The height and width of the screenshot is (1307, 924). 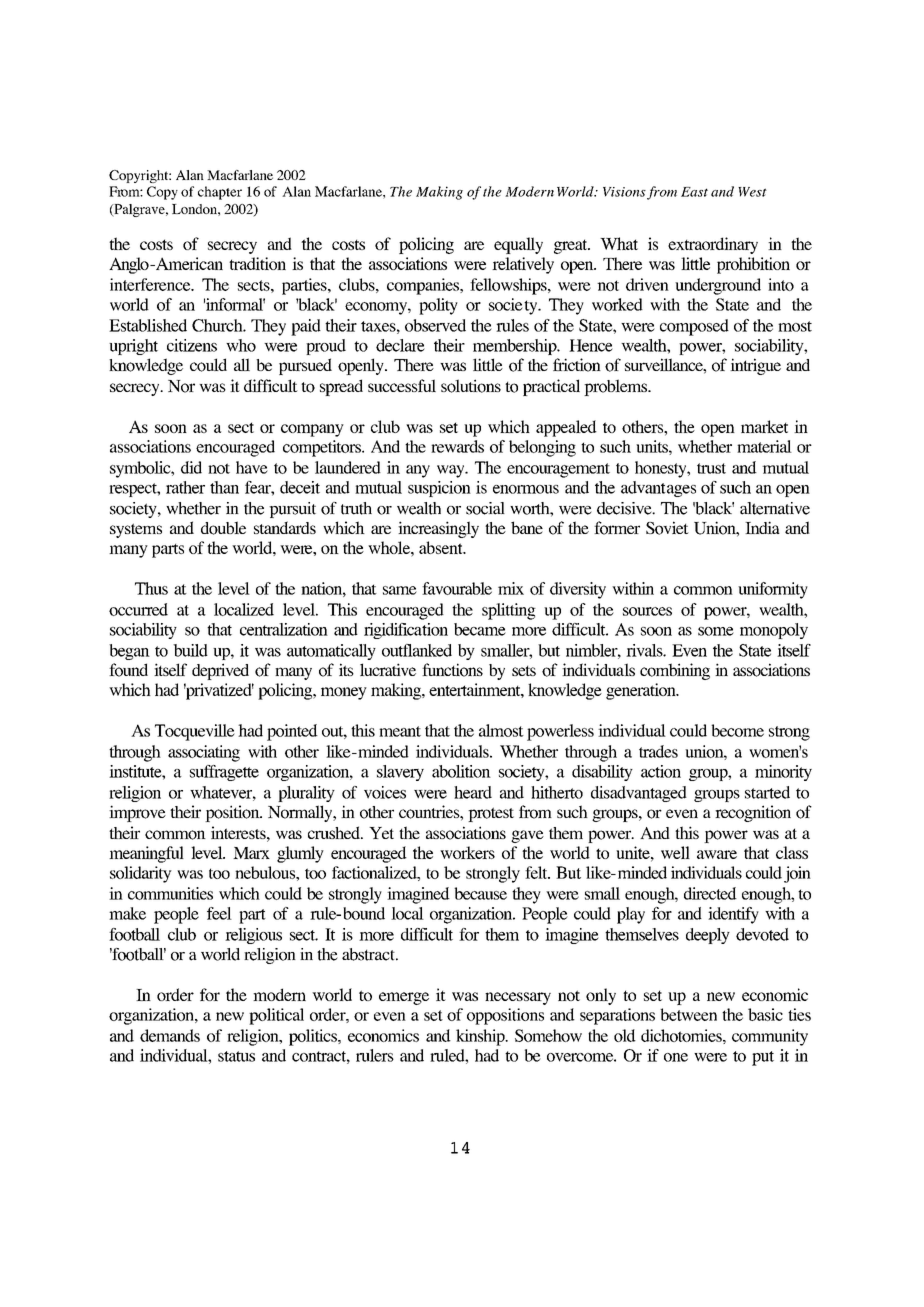 What do you see at coordinates (220, 193) in the screenshot?
I see `chapter` at bounding box center [220, 193].
